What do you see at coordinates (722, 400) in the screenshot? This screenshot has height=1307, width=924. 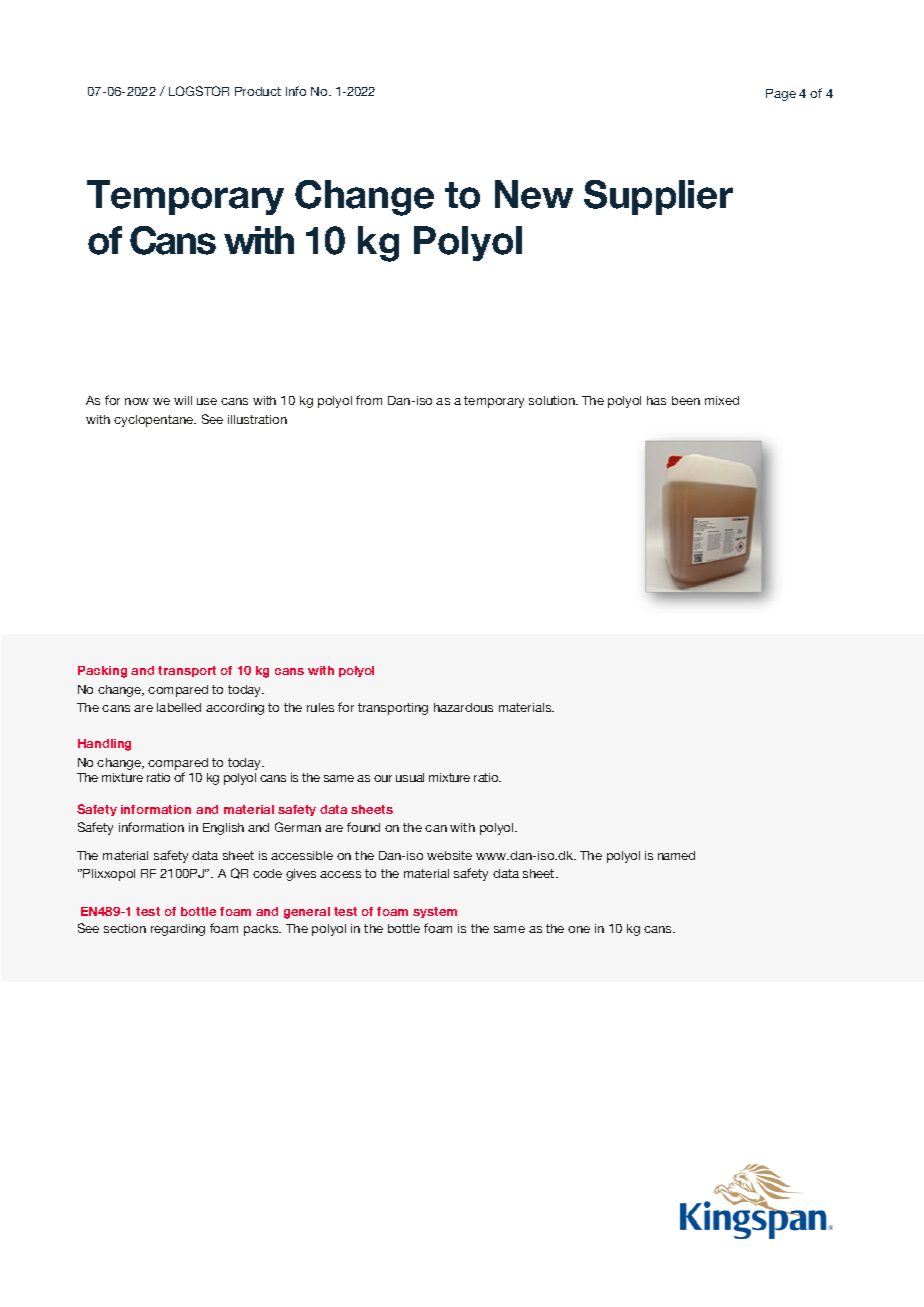 I see `mixed` at bounding box center [722, 400].
